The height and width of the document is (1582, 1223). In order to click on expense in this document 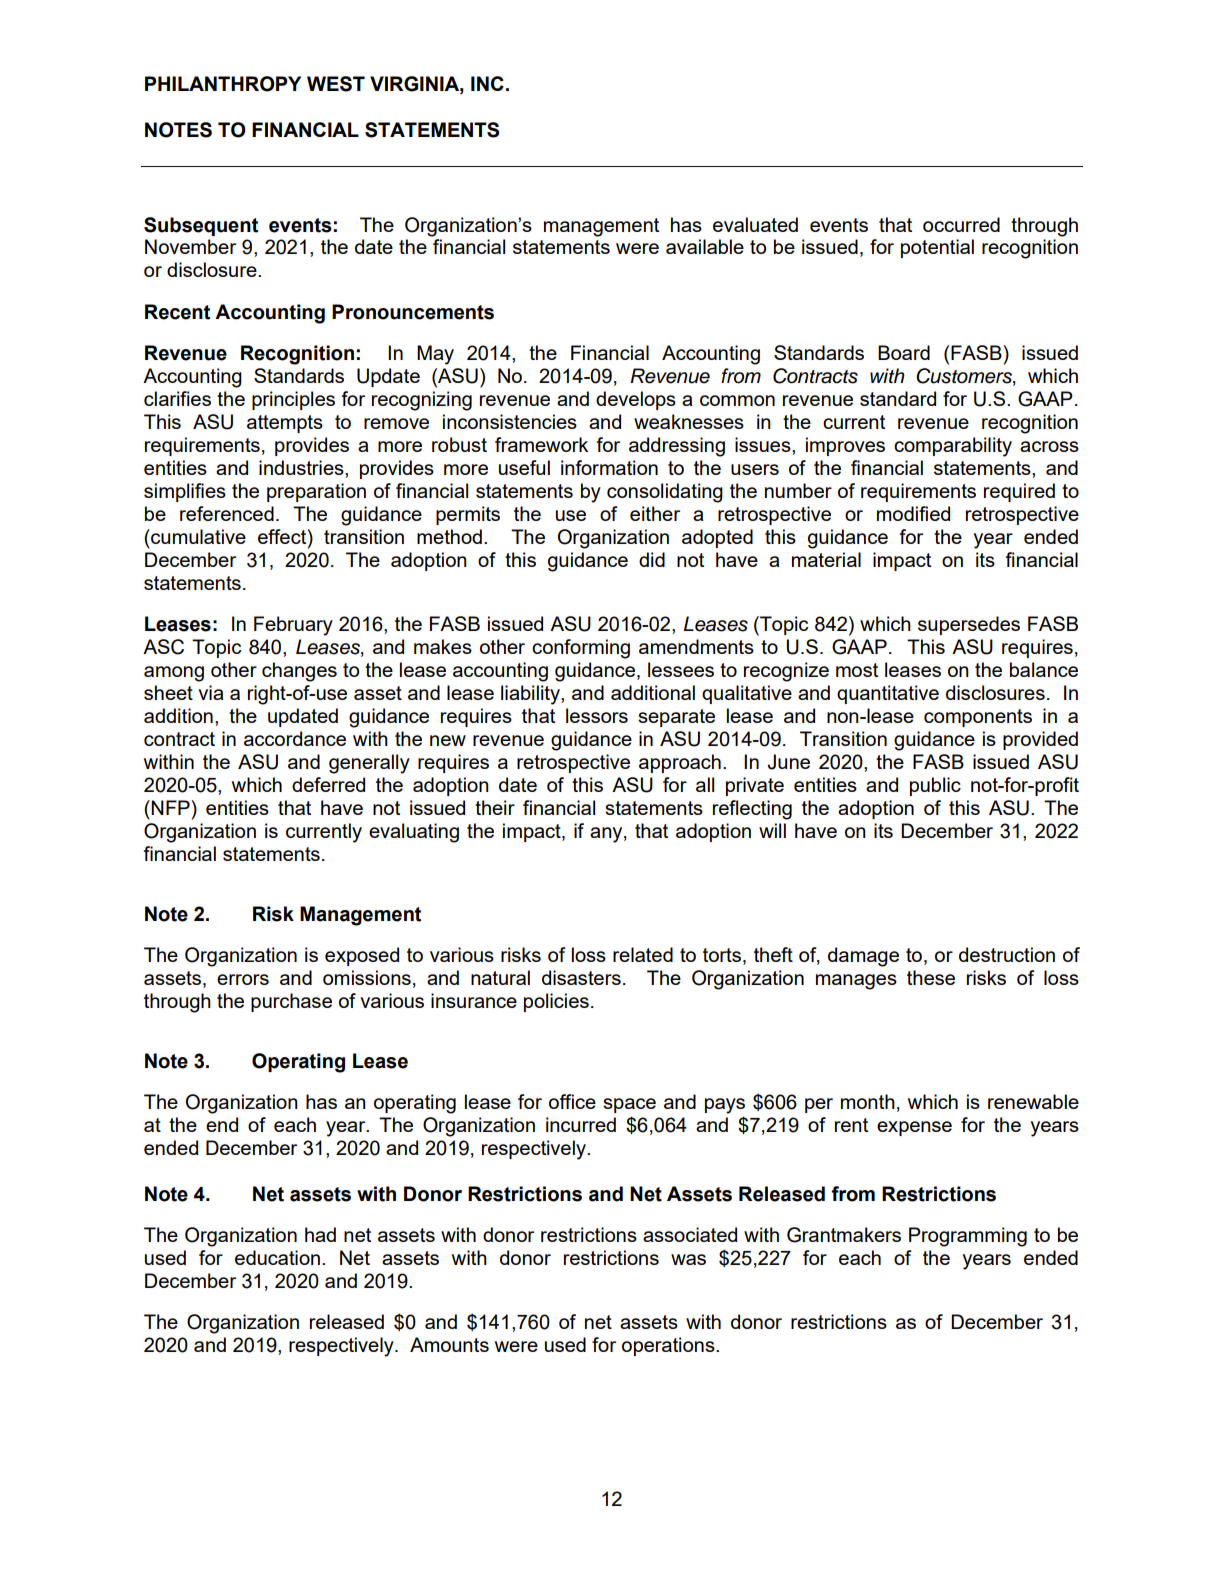, I will do `click(914, 1128)`.
